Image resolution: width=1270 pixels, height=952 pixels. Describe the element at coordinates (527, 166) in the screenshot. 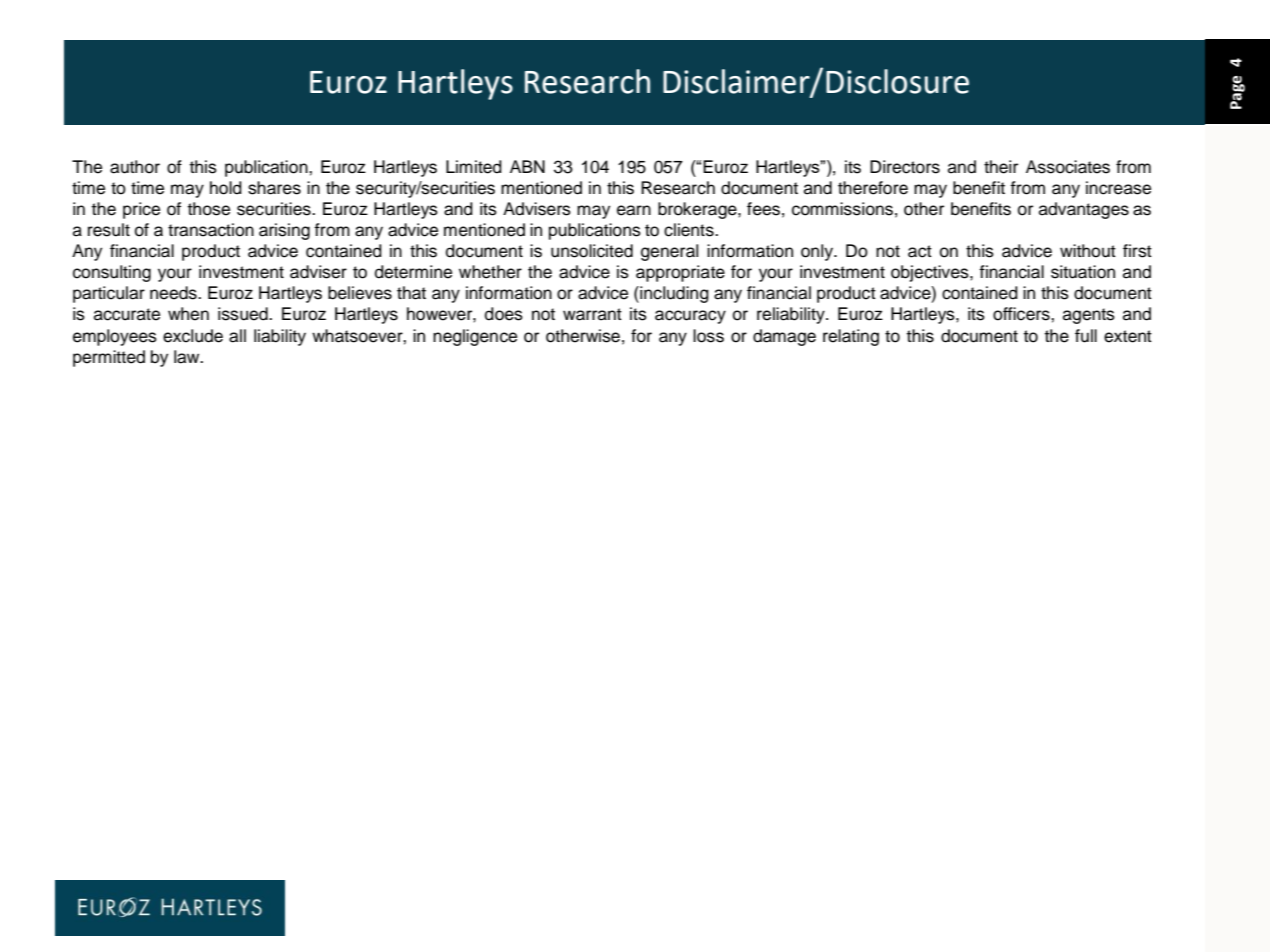

I see `ABN` at that location.
